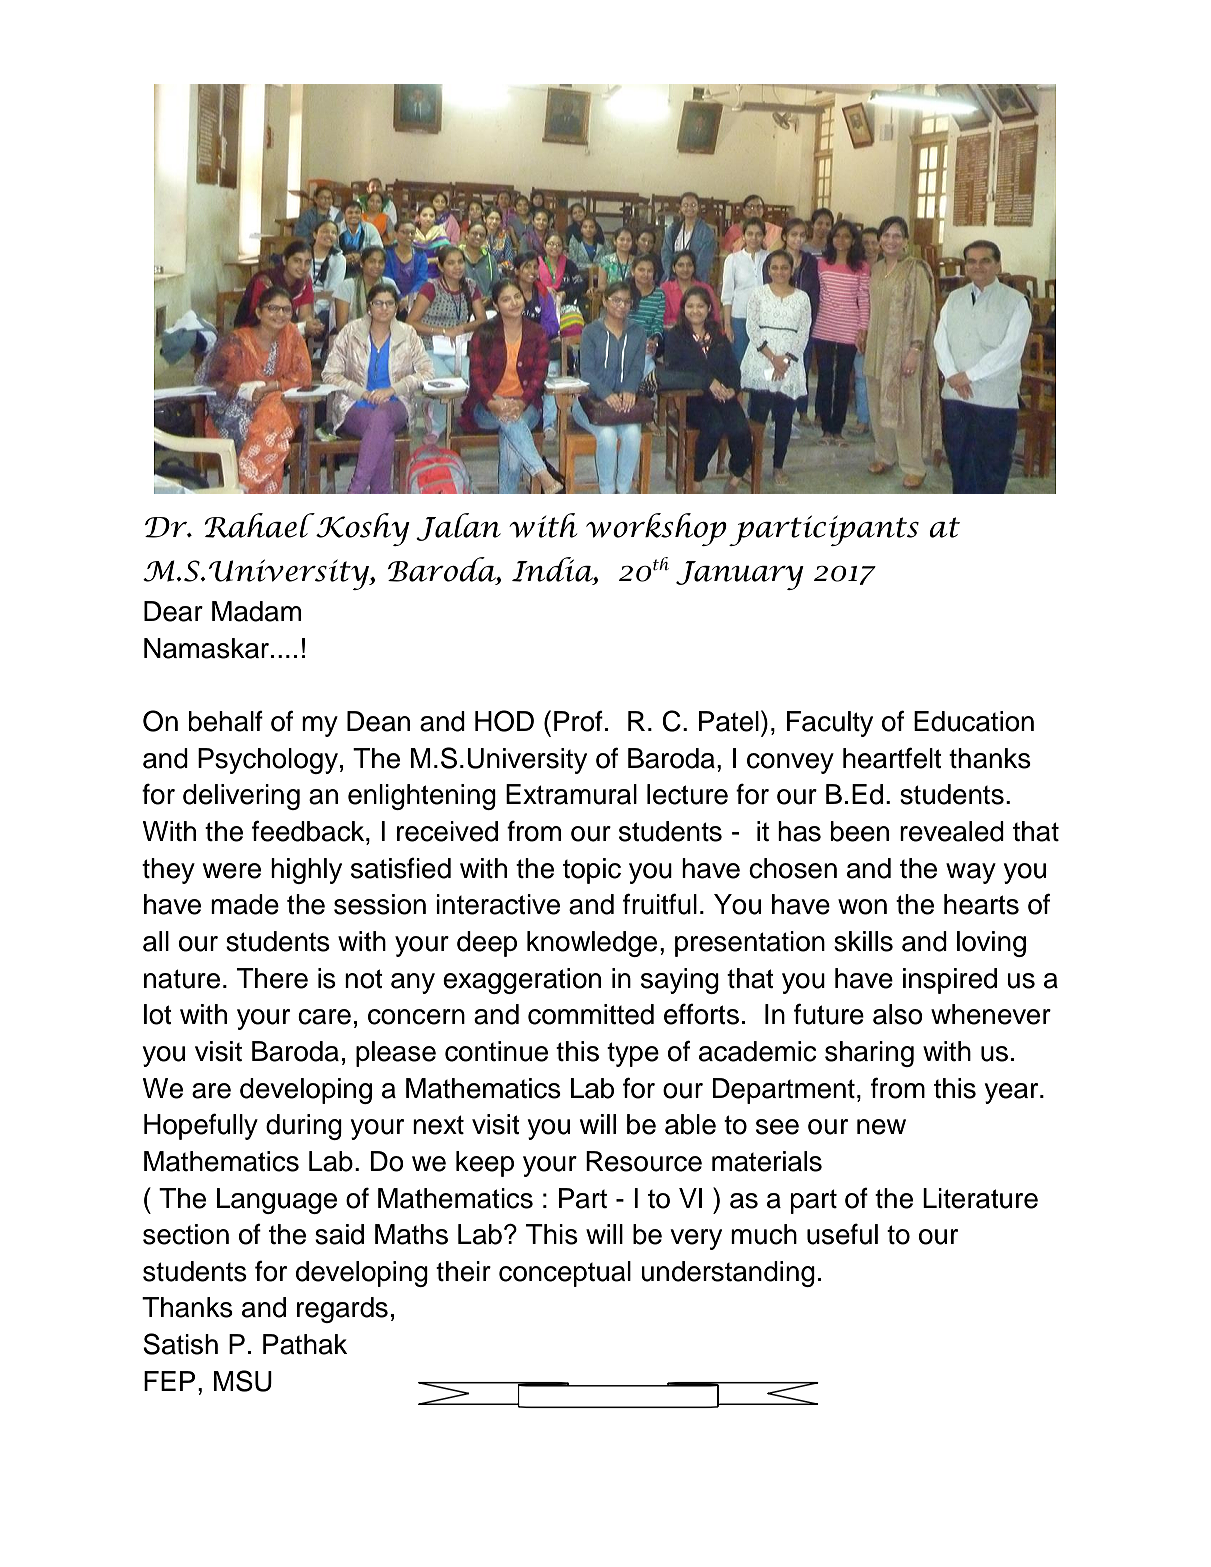 This screenshot has width=1211, height=1567. What do you see at coordinates (304, 1127) in the screenshot?
I see `during` at bounding box center [304, 1127].
